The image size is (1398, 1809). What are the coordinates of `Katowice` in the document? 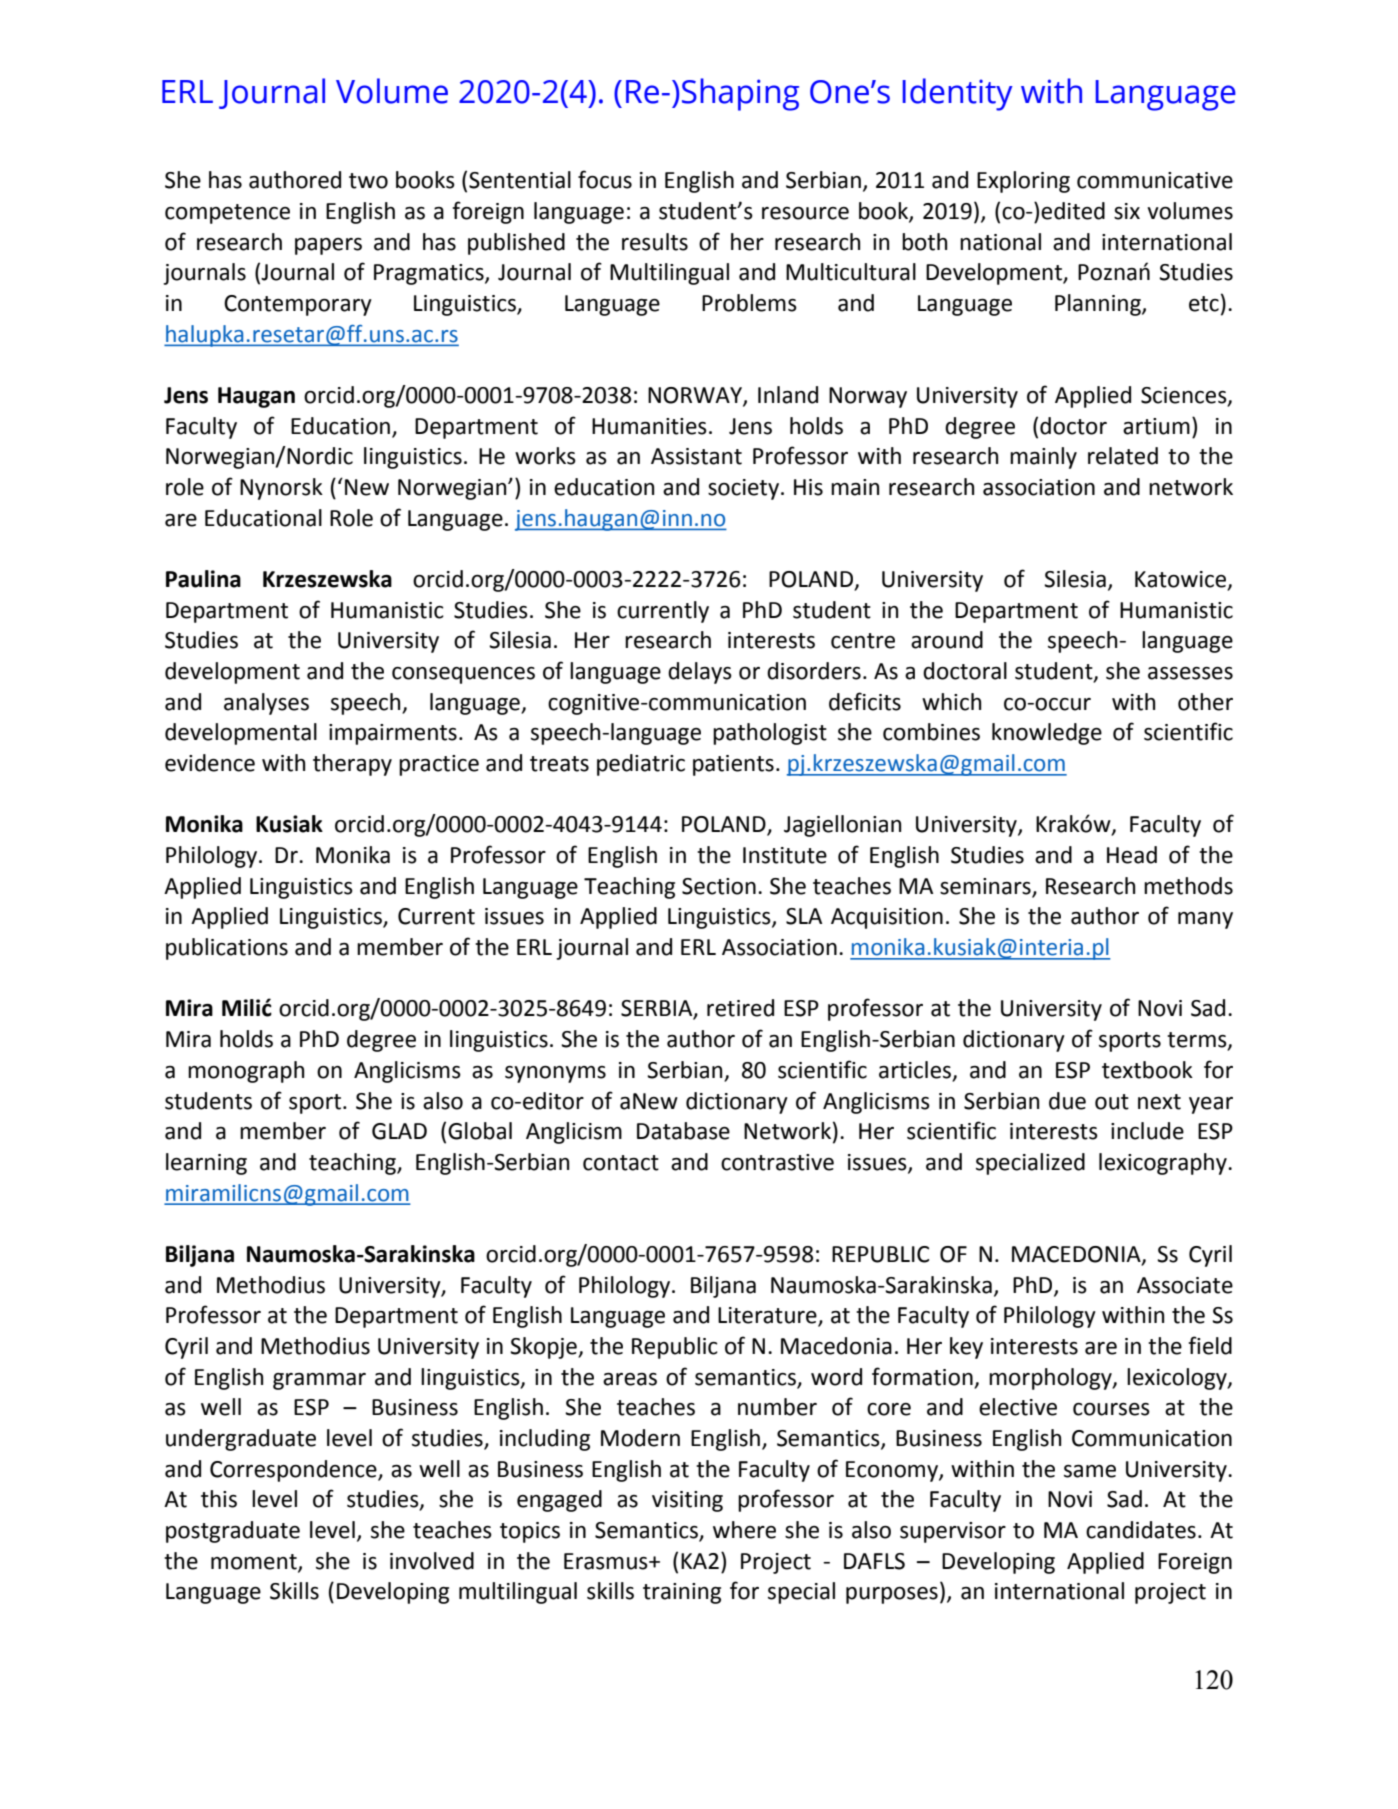 It's located at (1182, 580).
